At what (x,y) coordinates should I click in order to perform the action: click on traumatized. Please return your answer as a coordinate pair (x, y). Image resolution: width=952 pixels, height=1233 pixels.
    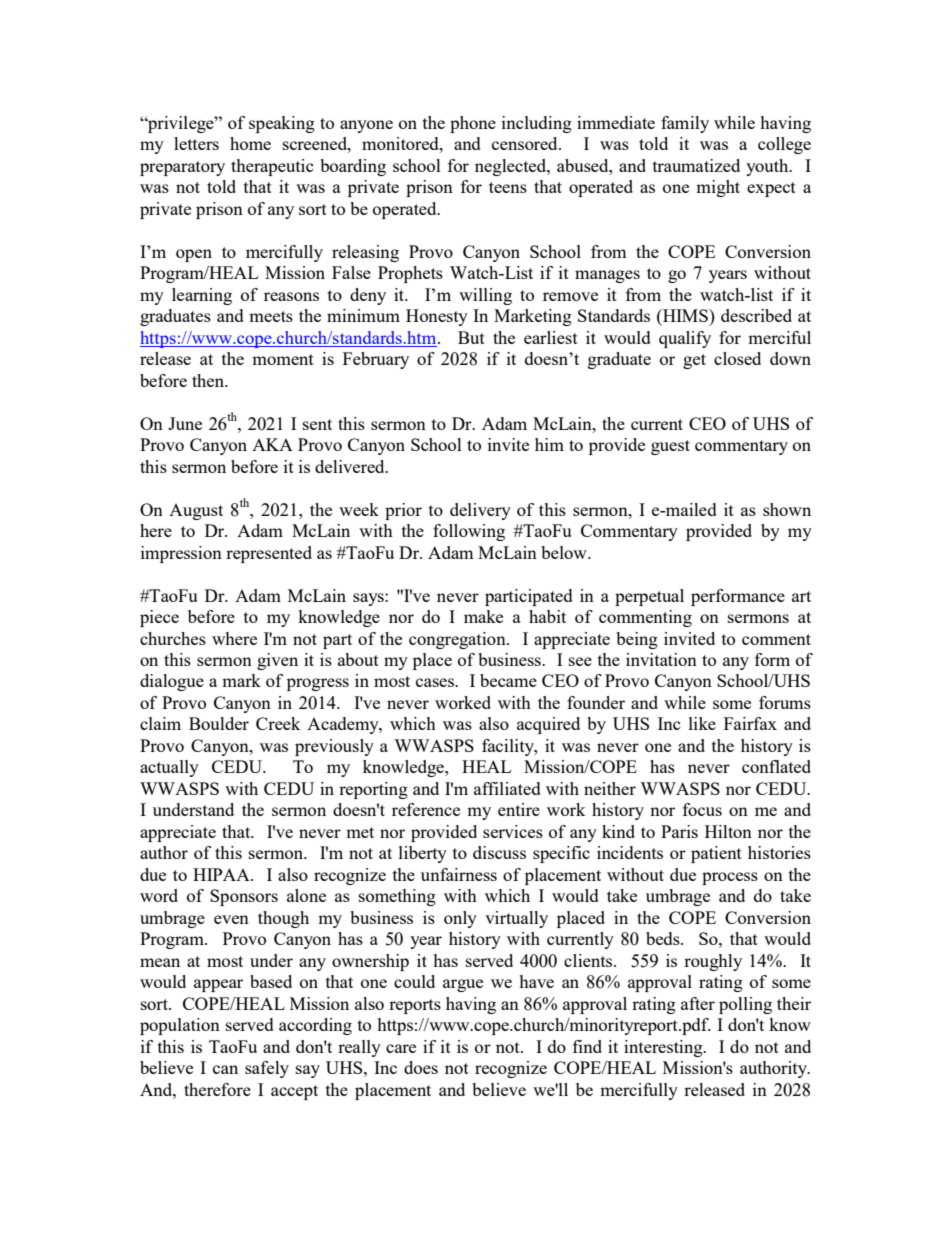
    Looking at the image, I should click on (696, 165).
